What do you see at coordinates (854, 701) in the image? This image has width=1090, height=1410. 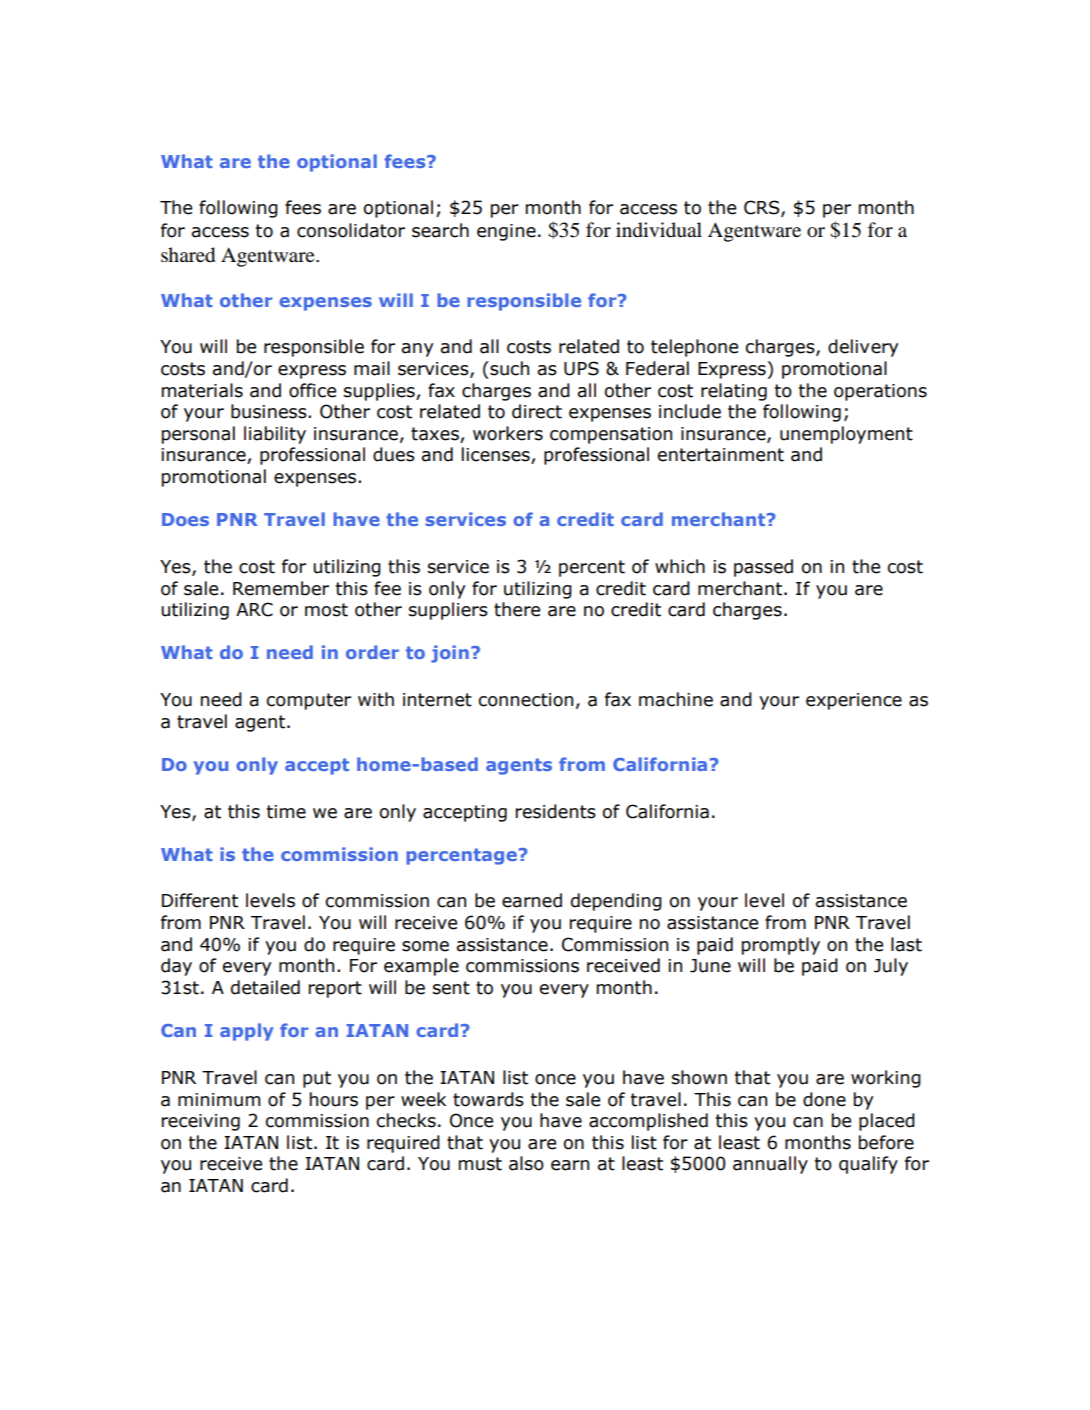 I see `experience` at bounding box center [854, 701].
